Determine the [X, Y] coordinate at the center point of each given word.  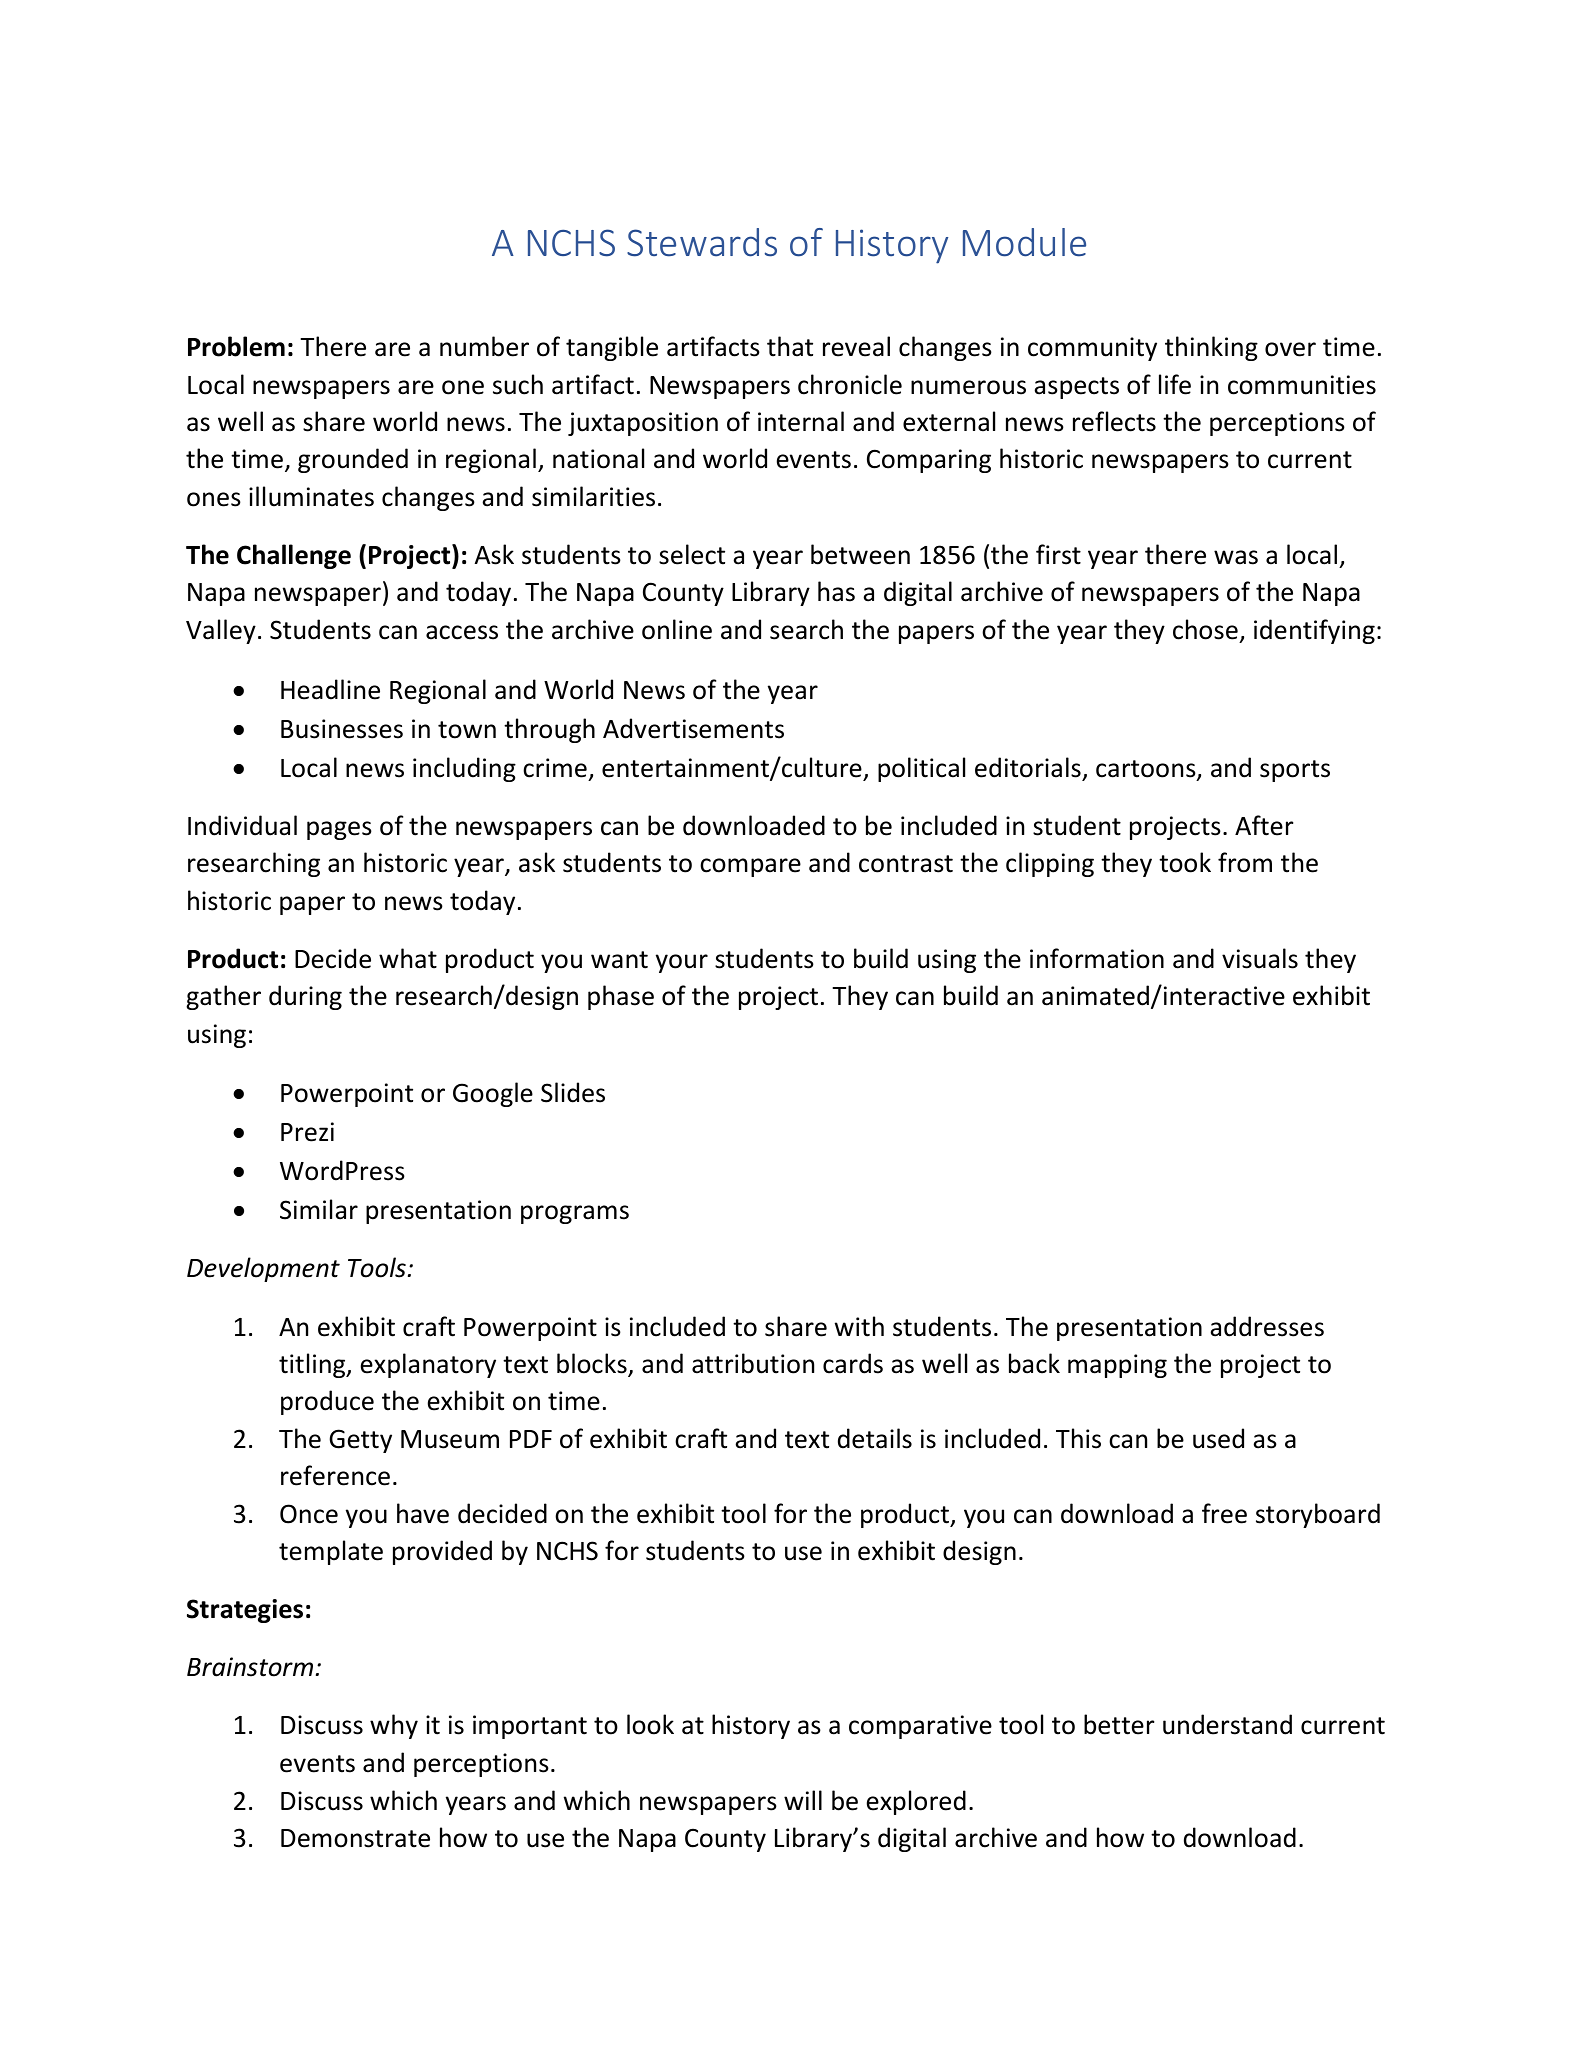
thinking [1211, 348]
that [790, 346]
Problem [236, 346]
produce [327, 1402]
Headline [330, 689]
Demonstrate [355, 1838]
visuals [1260, 958]
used [1218, 1438]
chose [1205, 629]
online [677, 629]
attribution [753, 1363]
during [305, 997]
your [682, 963]
